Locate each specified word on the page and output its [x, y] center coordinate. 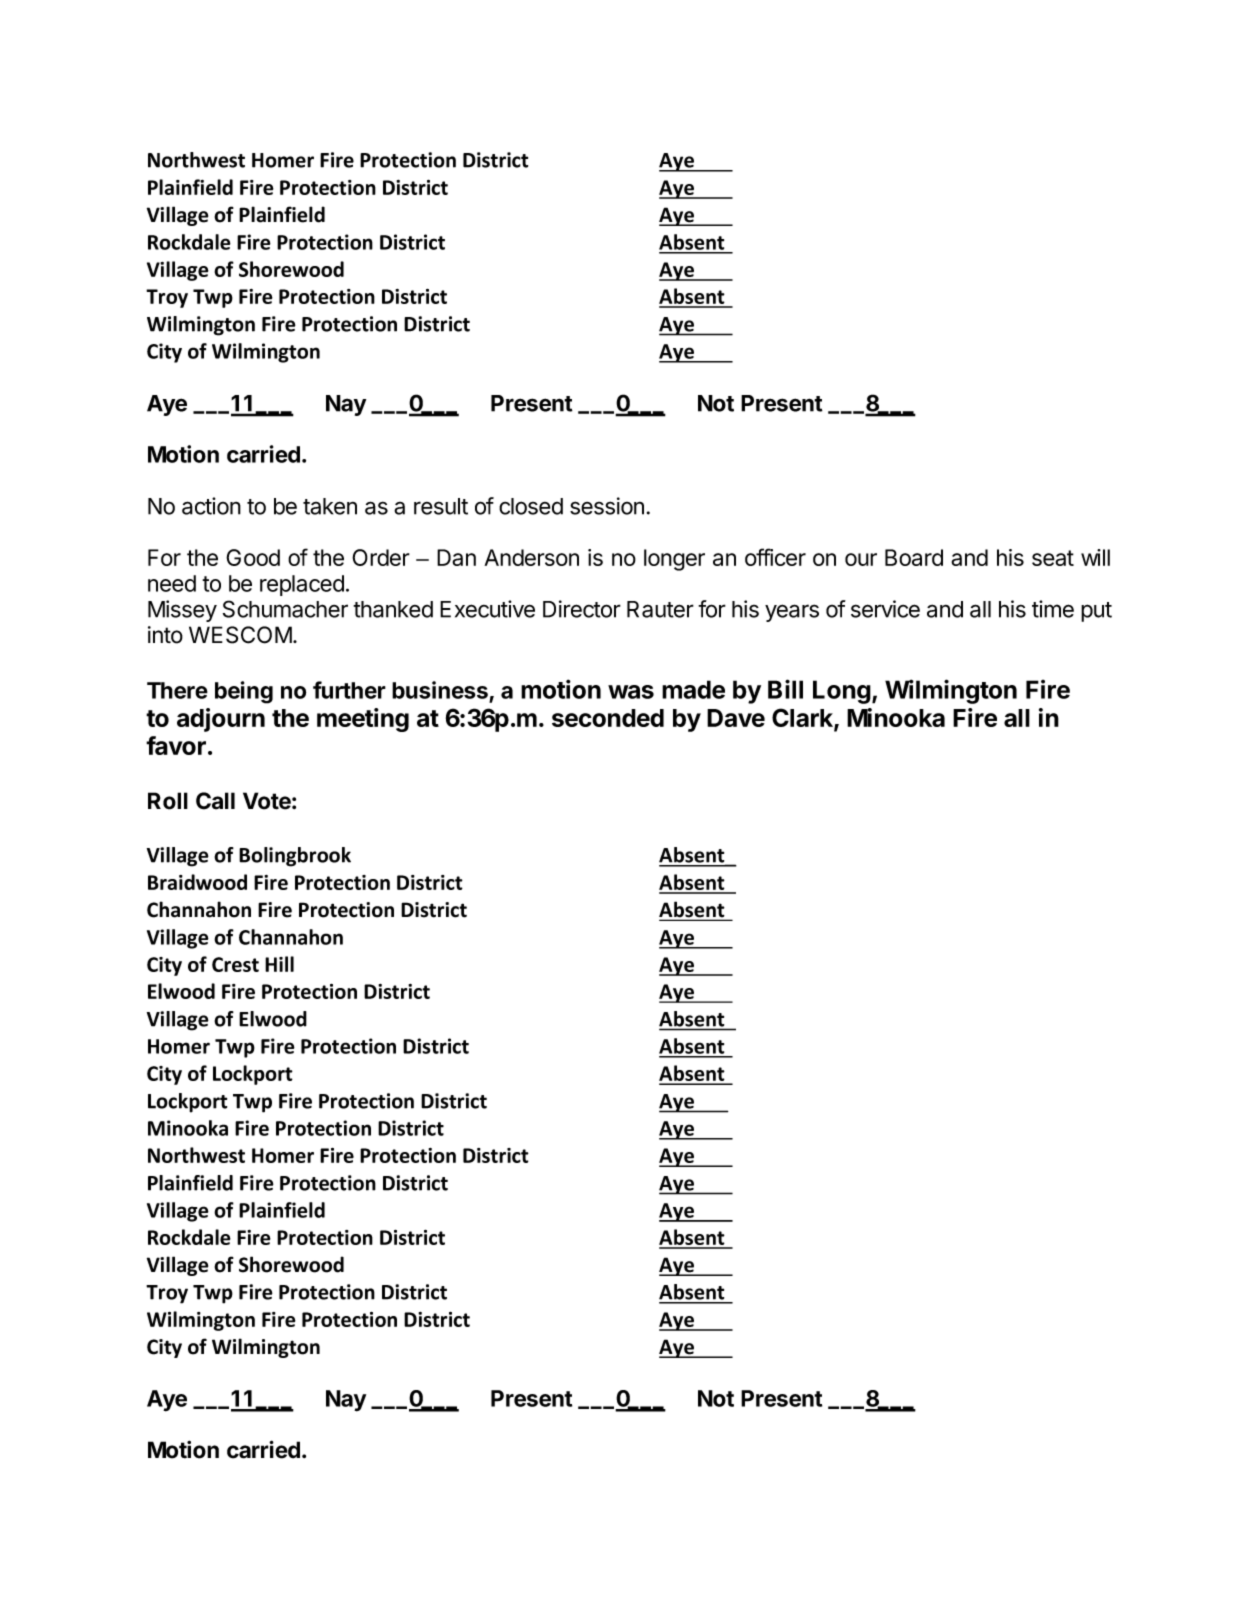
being [244, 692]
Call [215, 801]
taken [330, 506]
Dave [736, 718]
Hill [279, 964]
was [631, 692]
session [607, 506]
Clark [803, 719]
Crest [235, 964]
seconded [608, 718]
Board [914, 557]
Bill [785, 689]
